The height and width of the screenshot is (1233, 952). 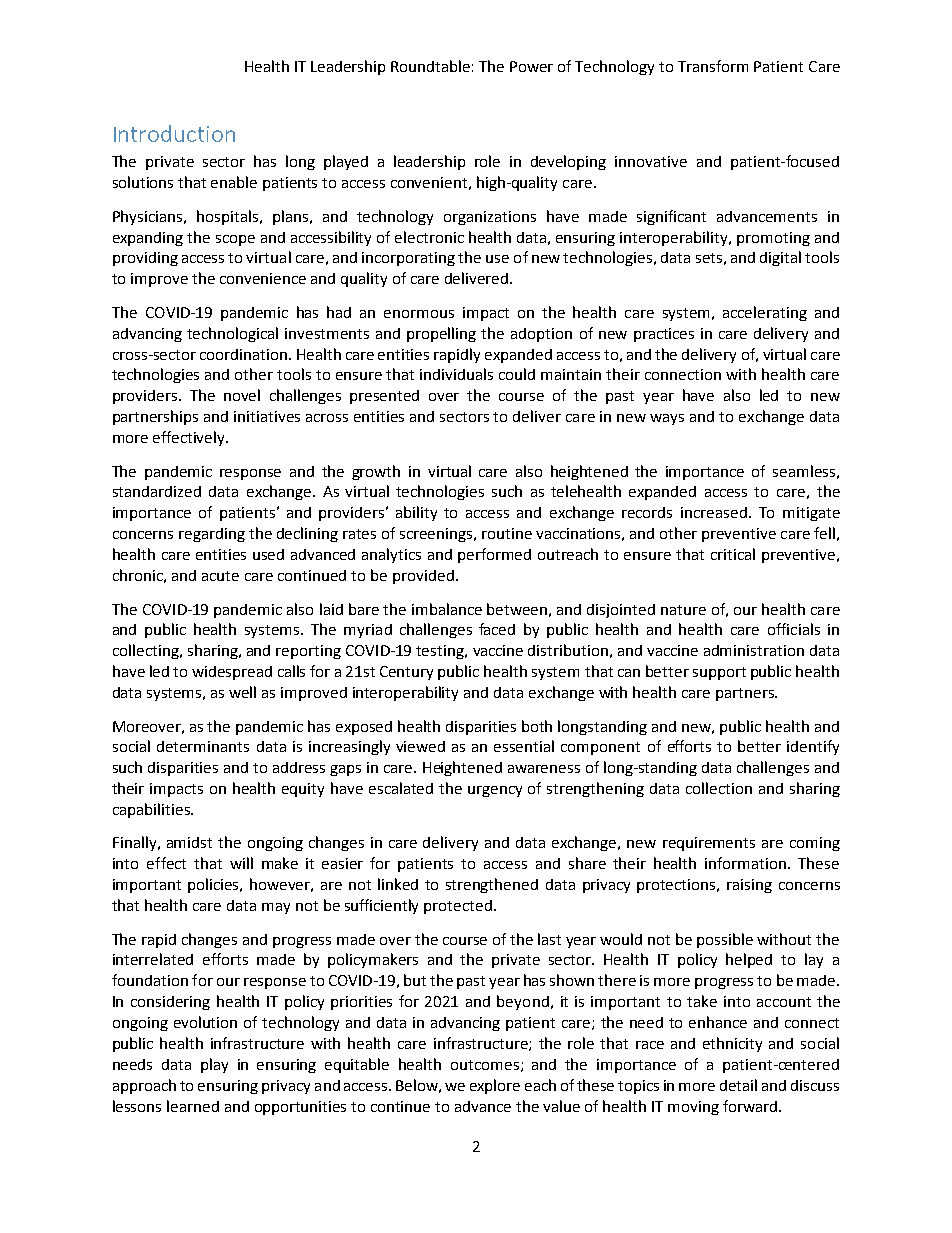 What do you see at coordinates (709, 844) in the screenshot?
I see `requirements` at bounding box center [709, 844].
